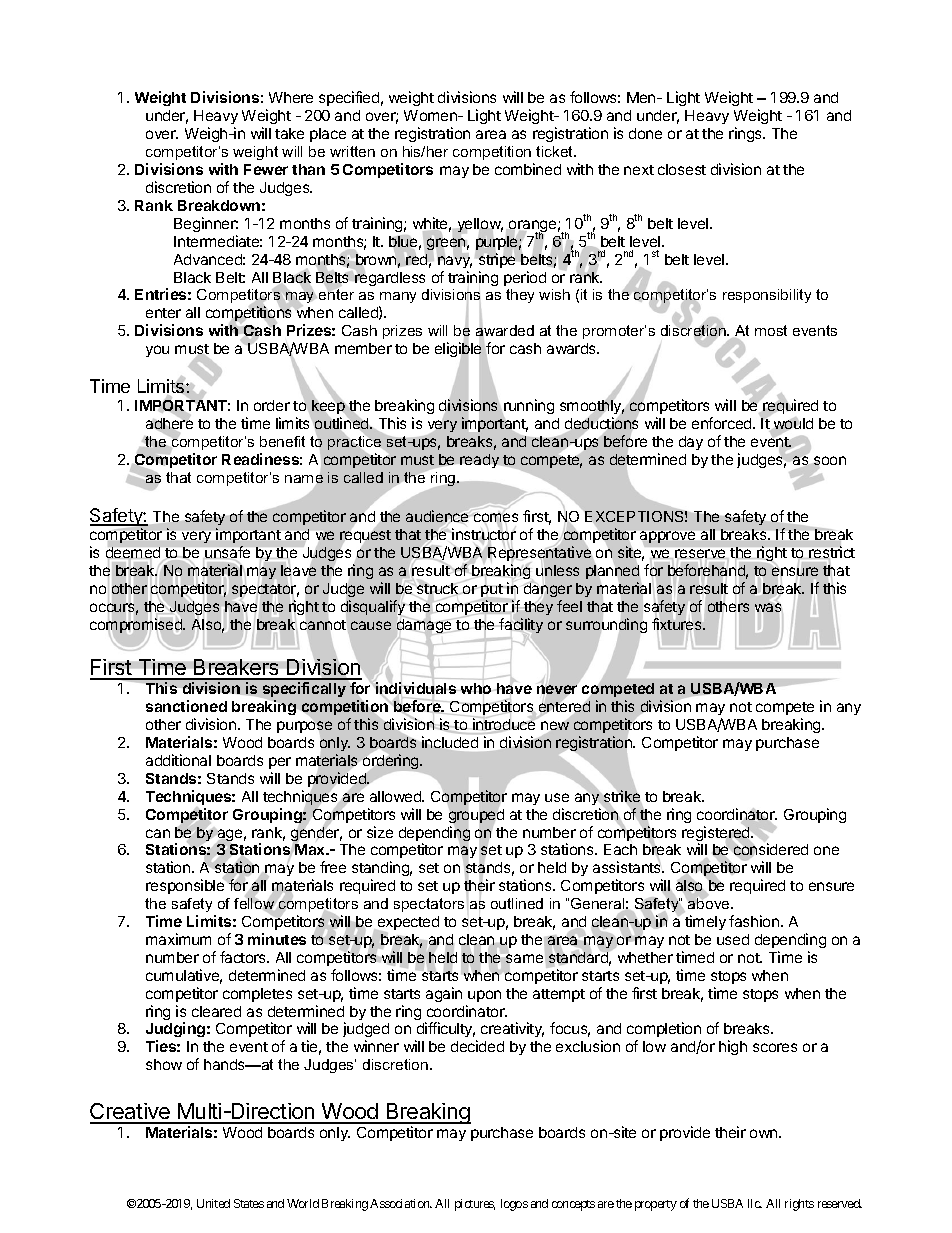  Describe the element at coordinates (266, 169) in the document. I see `Fewer` at that location.
